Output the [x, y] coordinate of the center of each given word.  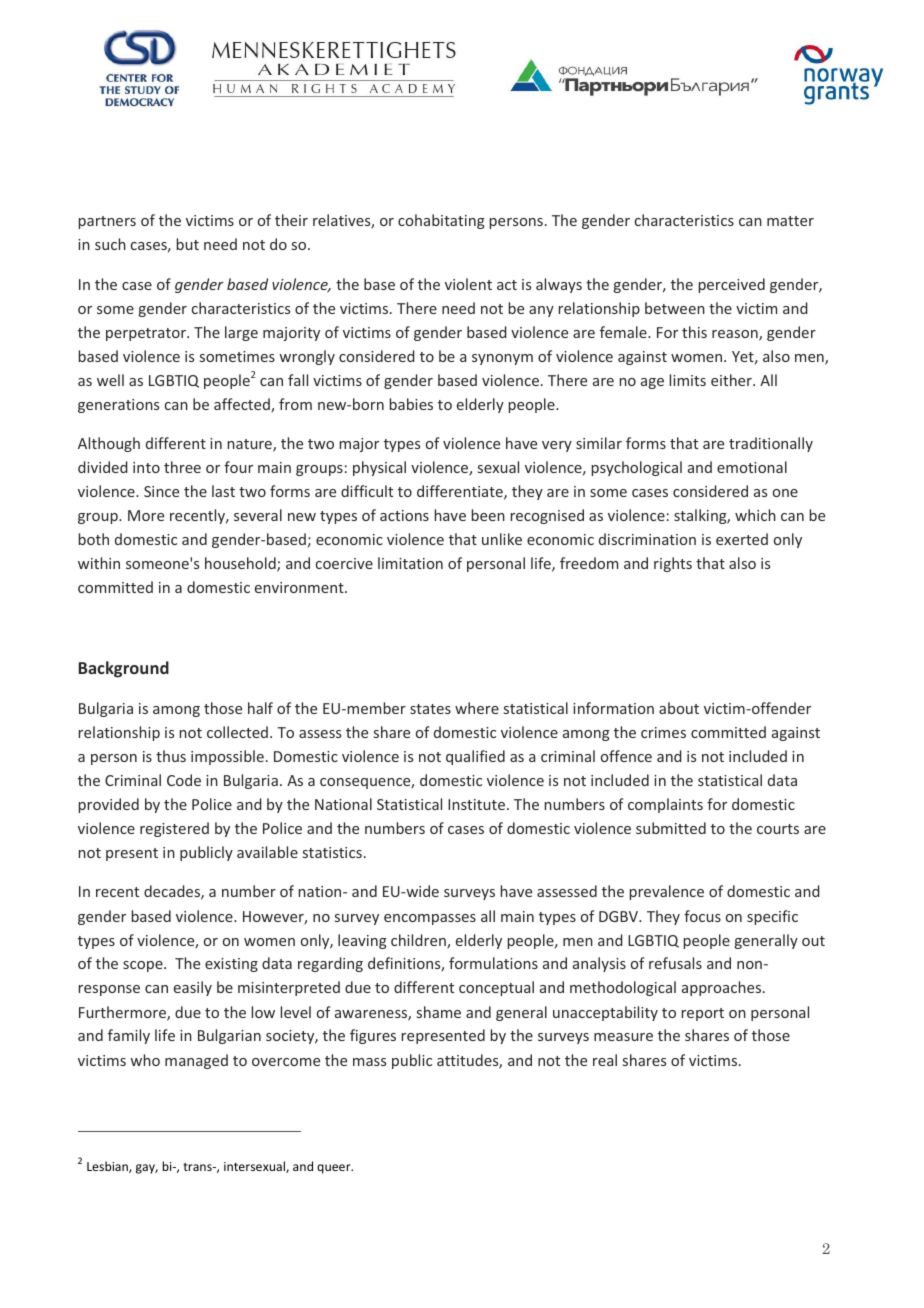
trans [198, 1167]
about [679, 708]
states [430, 709]
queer [335, 1169]
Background [124, 669]
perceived [732, 285]
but [188, 244]
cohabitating [441, 221]
